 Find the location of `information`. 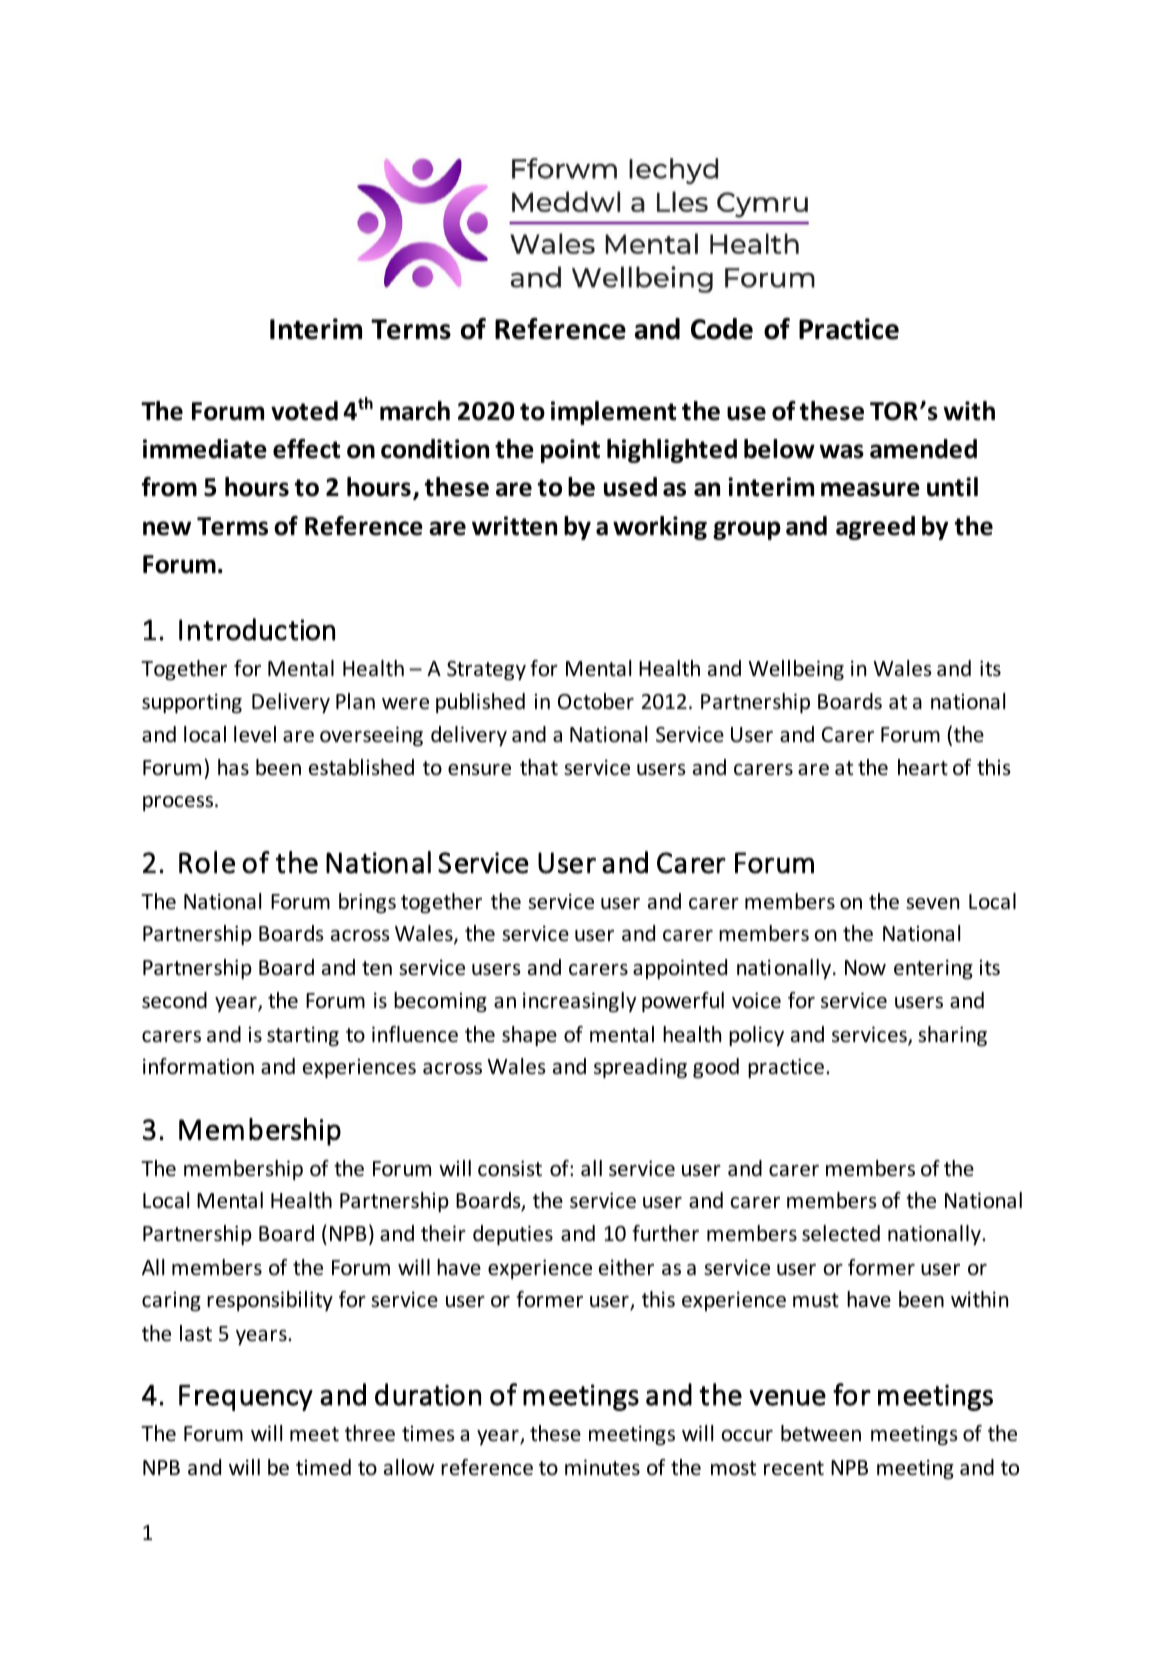

information is located at coordinates (198, 1066).
